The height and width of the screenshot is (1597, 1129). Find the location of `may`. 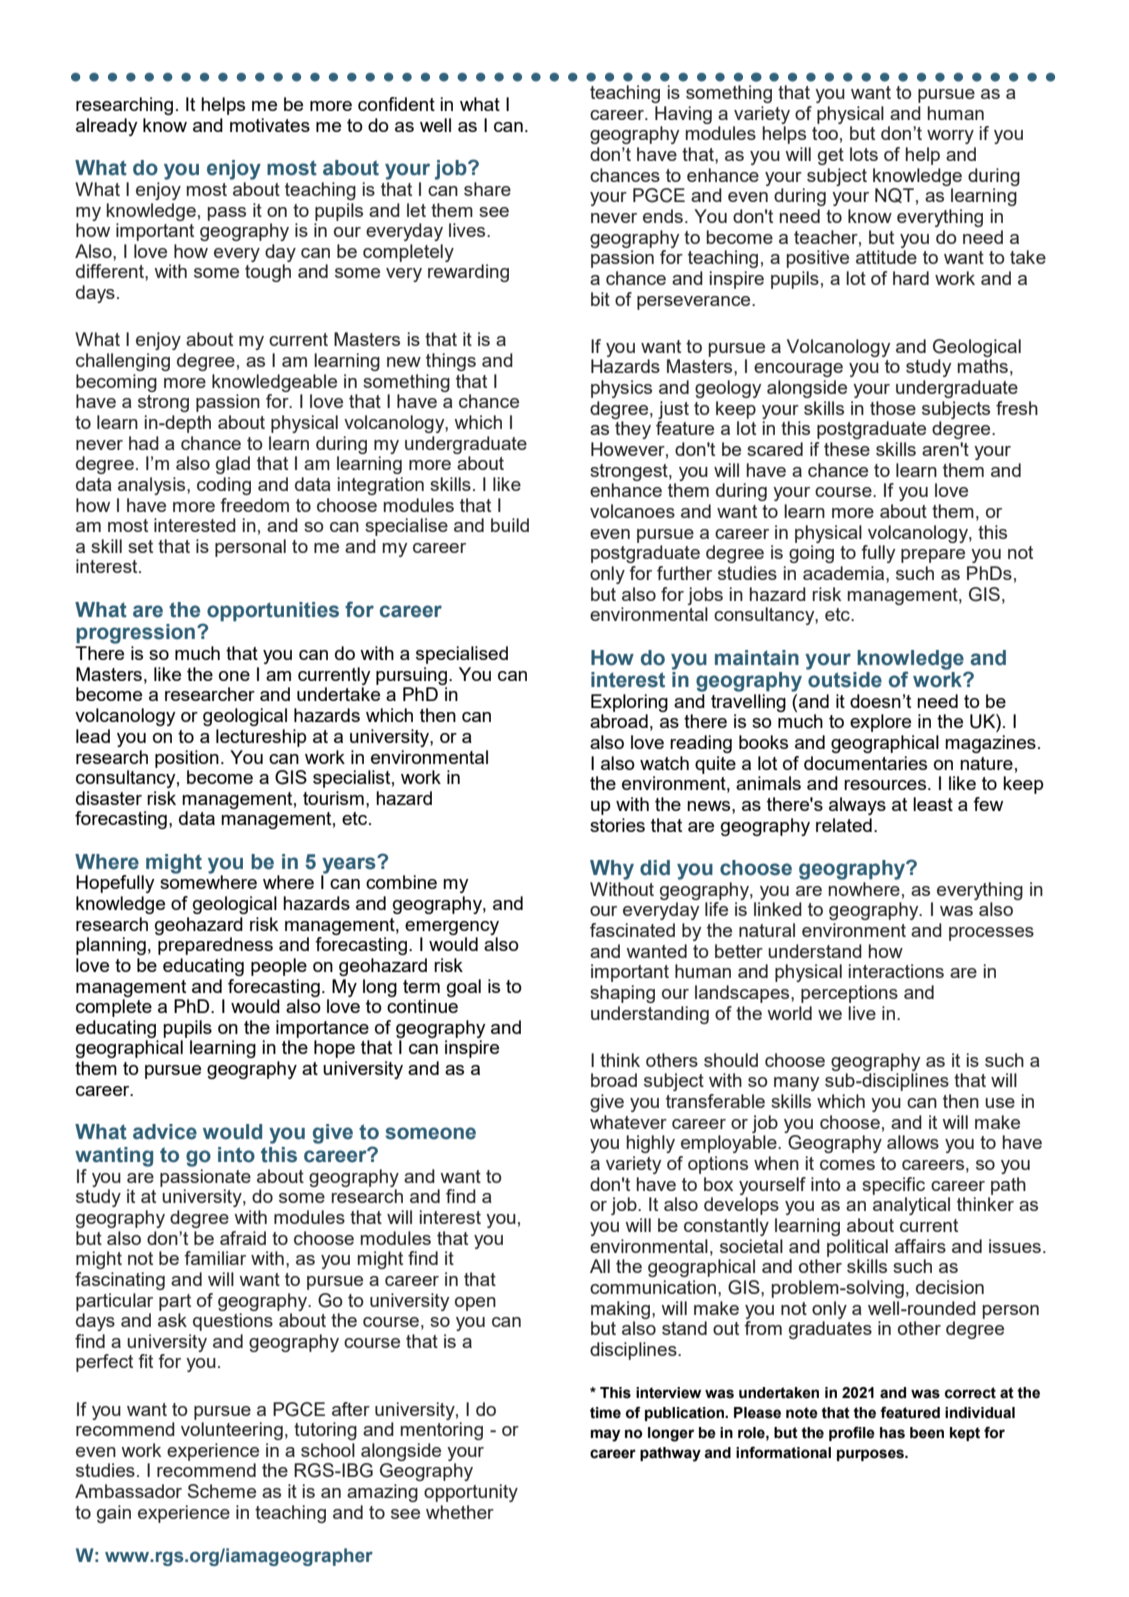

may is located at coordinates (605, 1435).
